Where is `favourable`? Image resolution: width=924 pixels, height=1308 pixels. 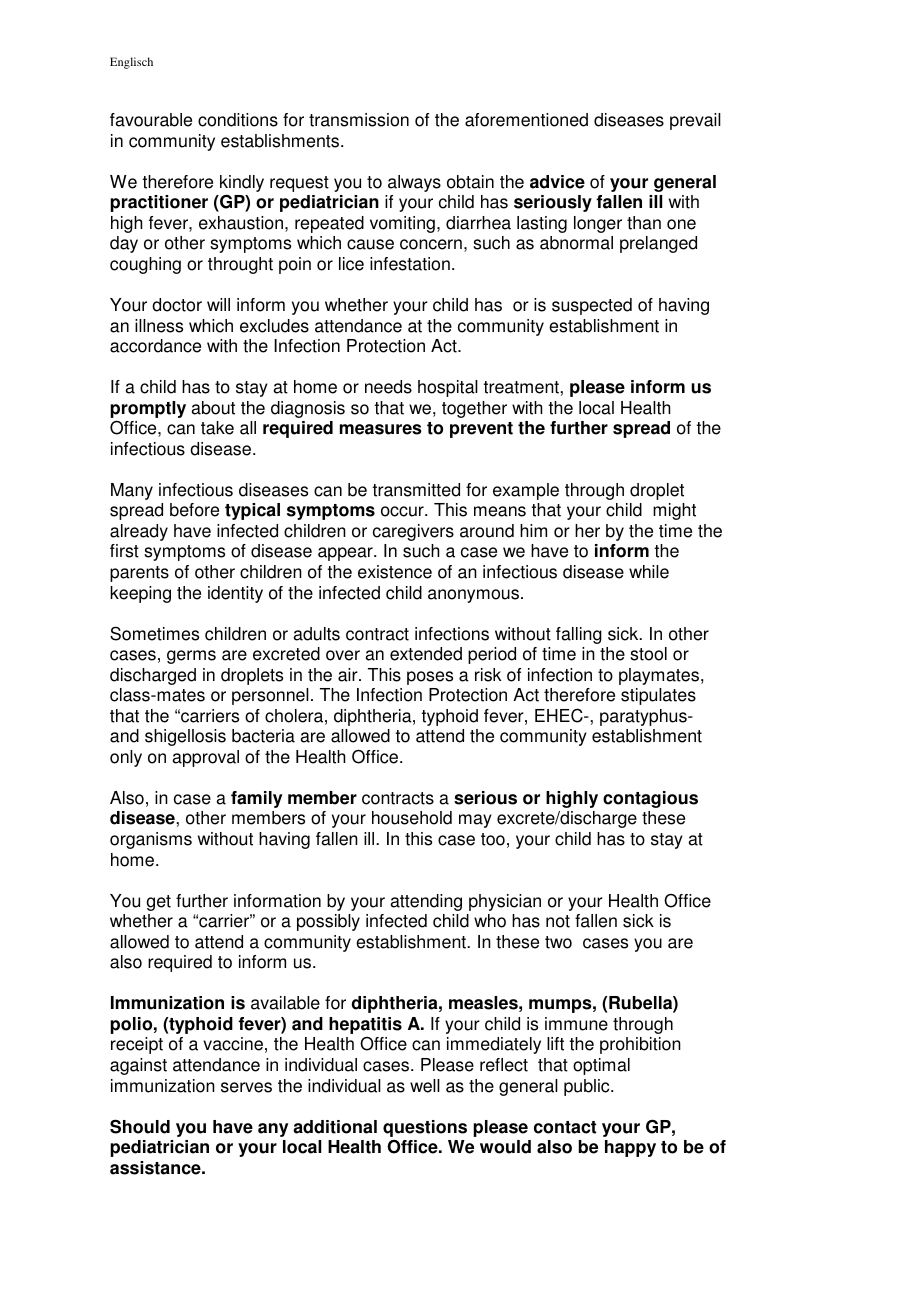 favourable is located at coordinates (151, 120).
